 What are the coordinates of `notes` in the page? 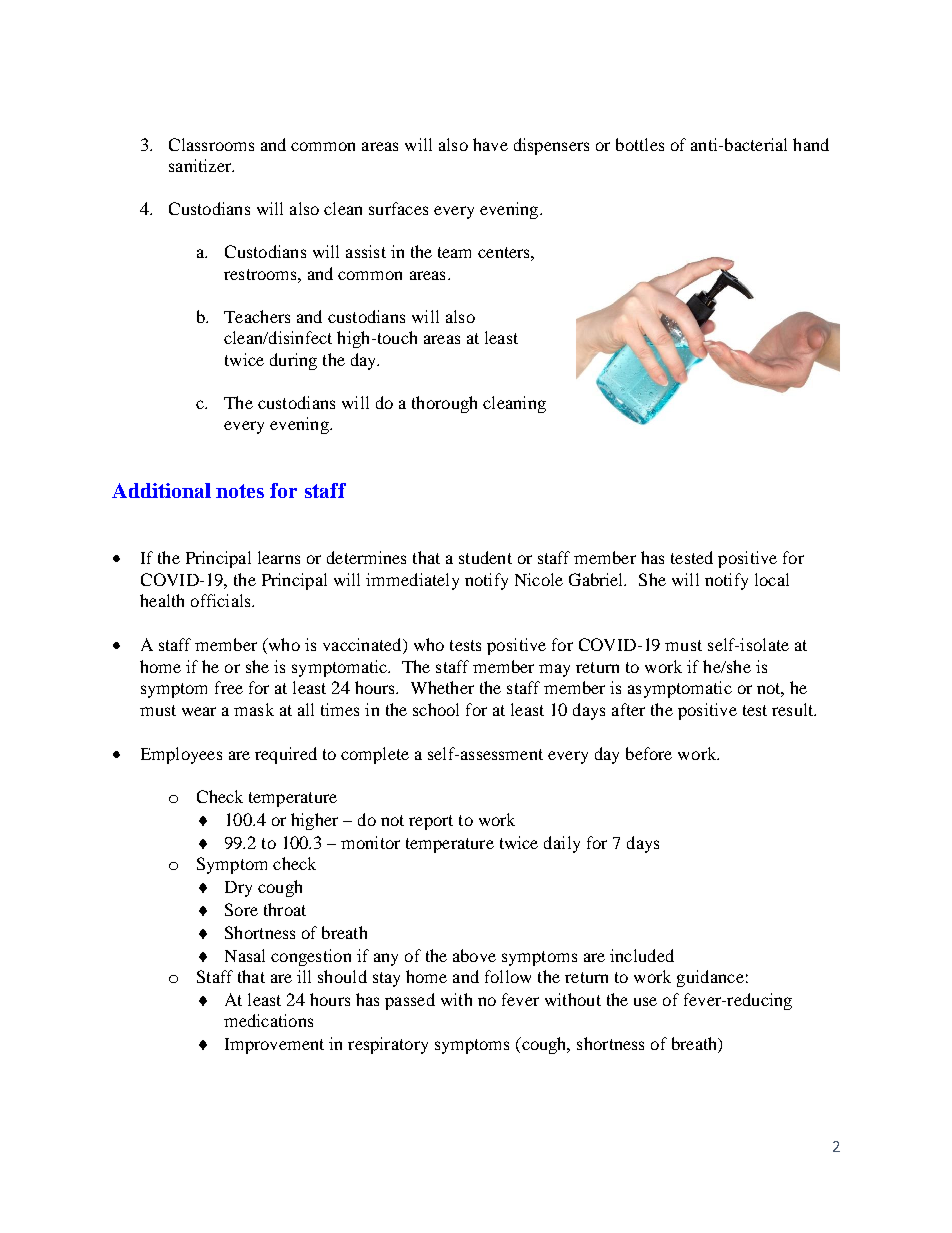 It's located at (240, 491).
